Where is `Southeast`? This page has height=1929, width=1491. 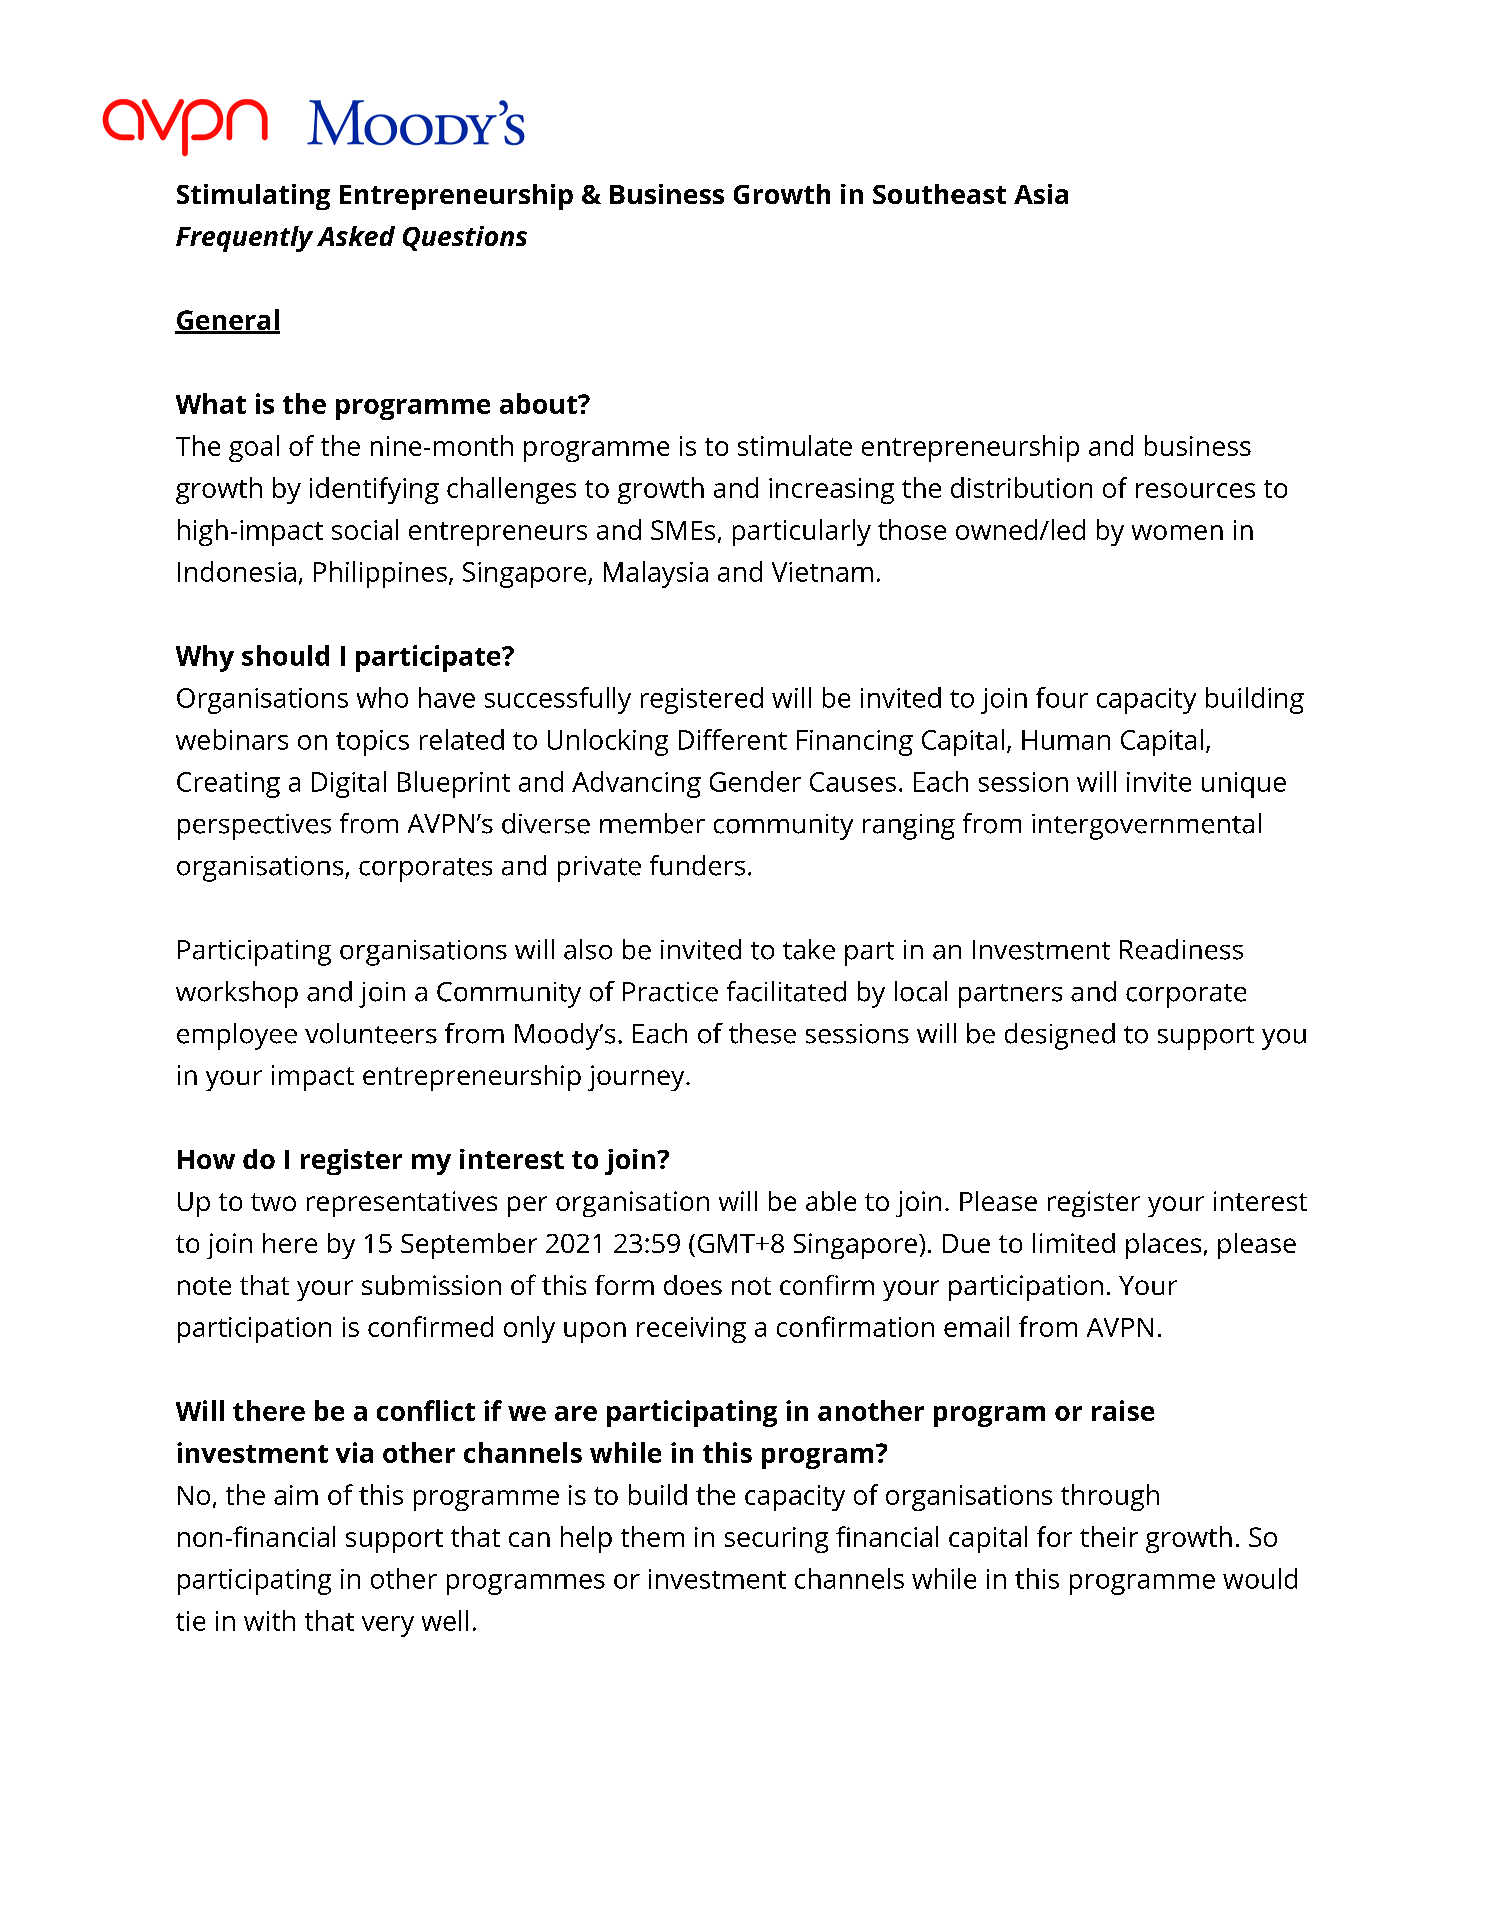 Southeast is located at coordinates (939, 194).
